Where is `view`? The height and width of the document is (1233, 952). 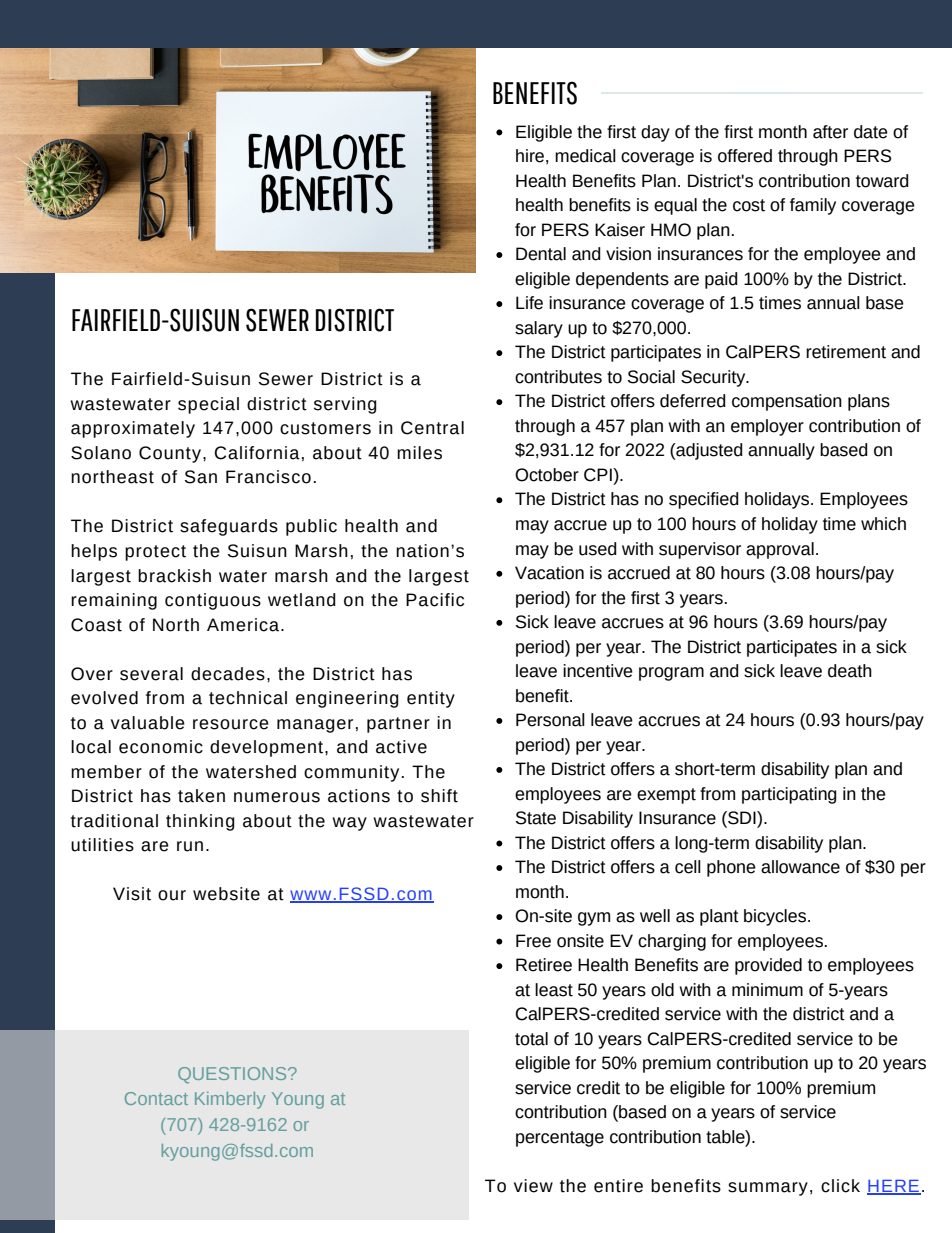
view is located at coordinates (533, 1186).
